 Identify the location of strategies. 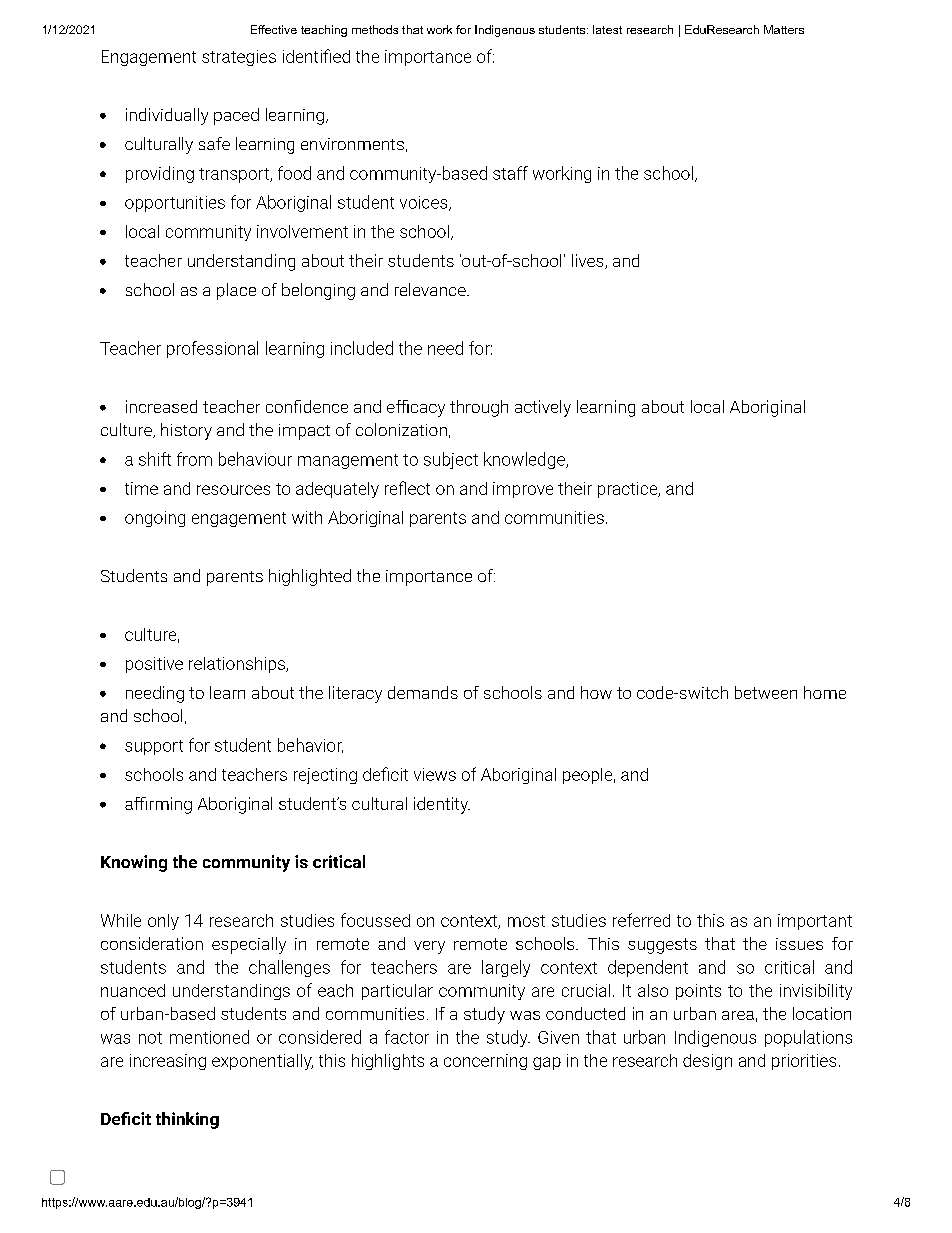
(239, 58).
